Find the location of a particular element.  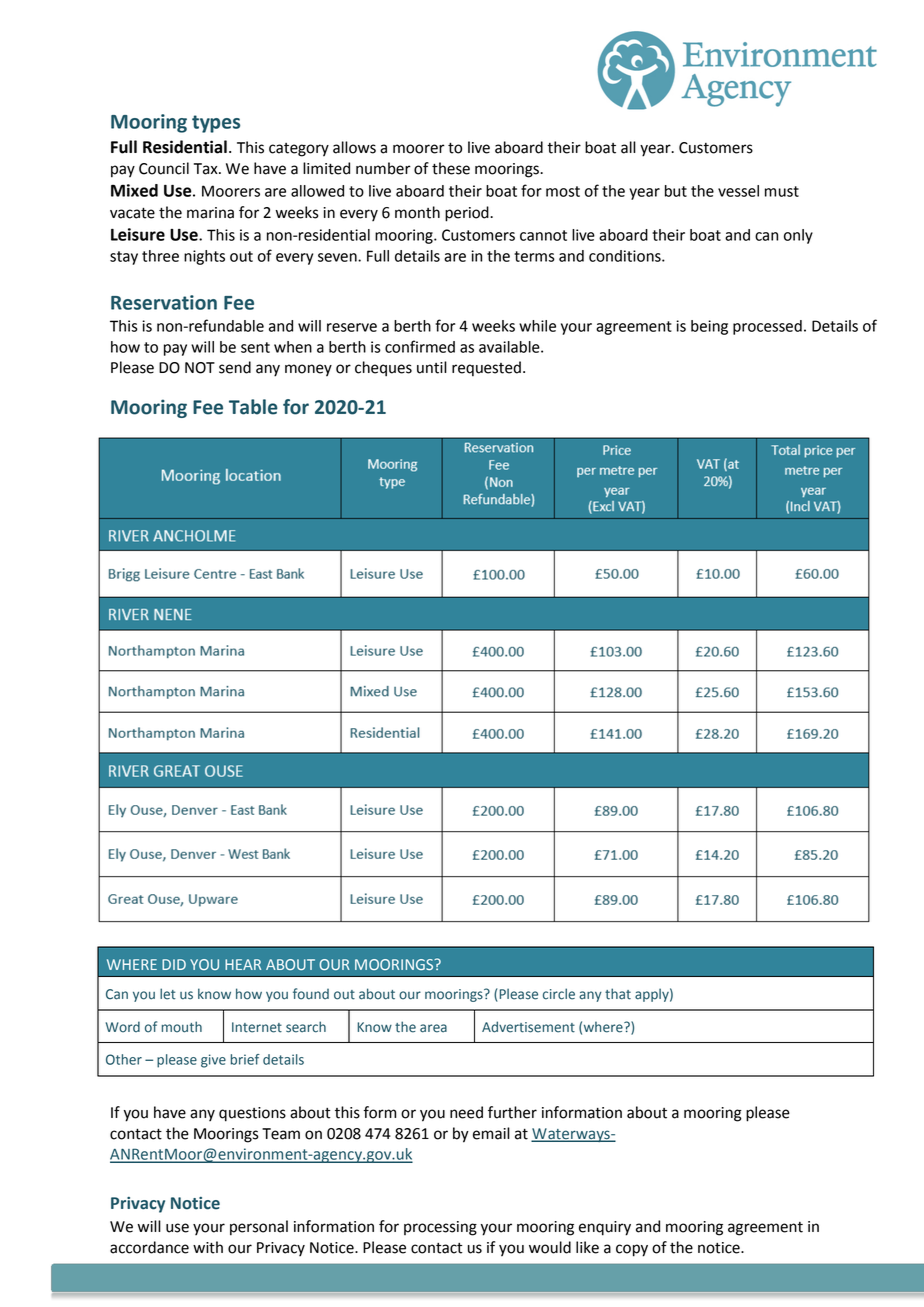

area is located at coordinates (433, 1028).
